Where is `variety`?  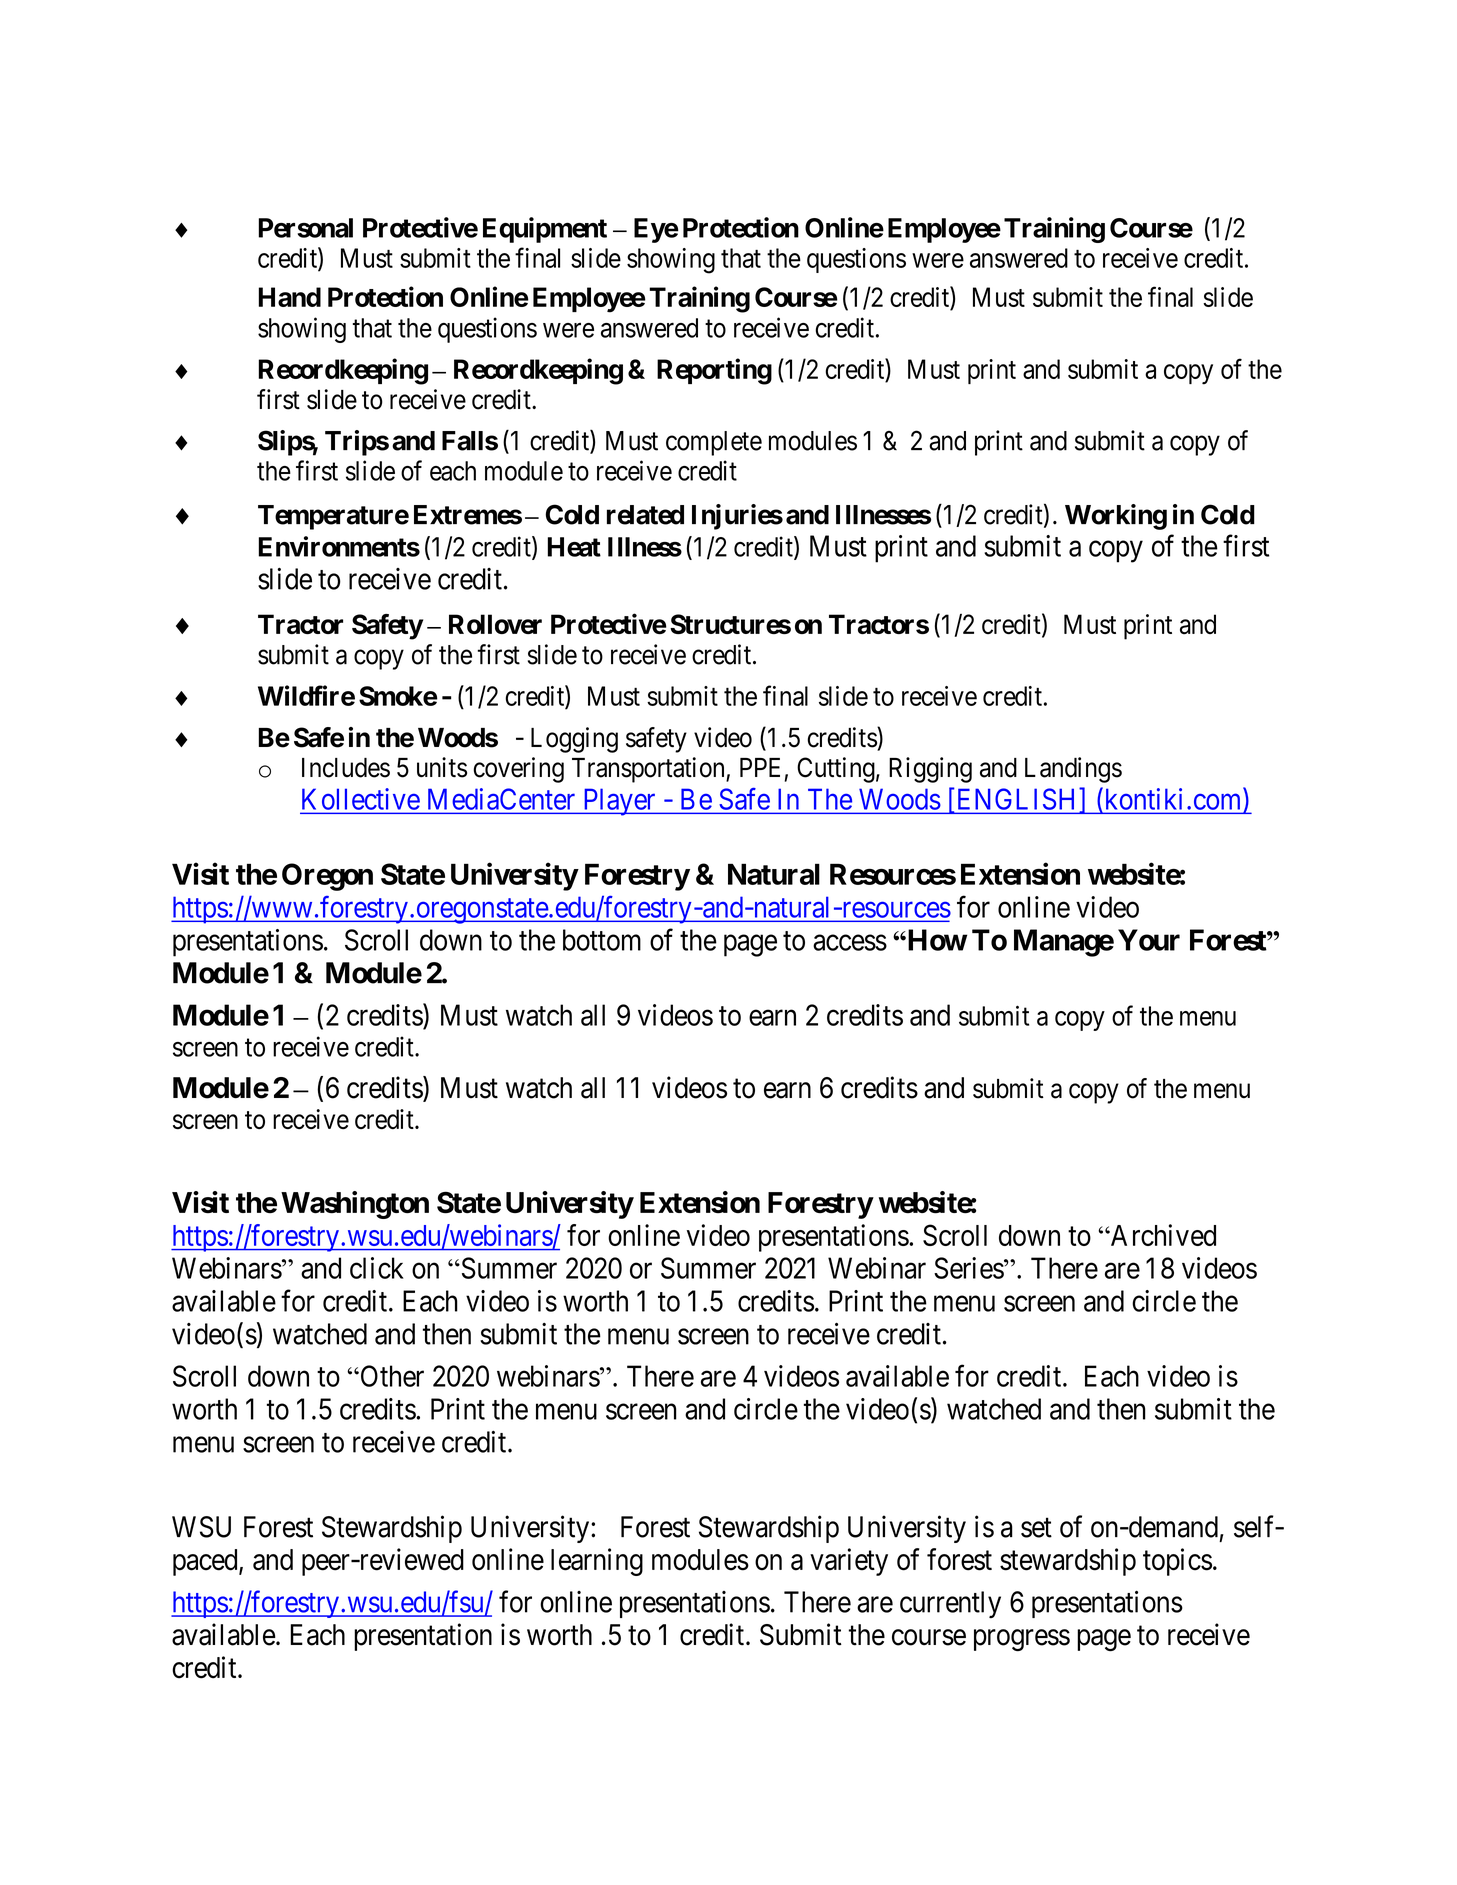 variety is located at coordinates (849, 1562).
